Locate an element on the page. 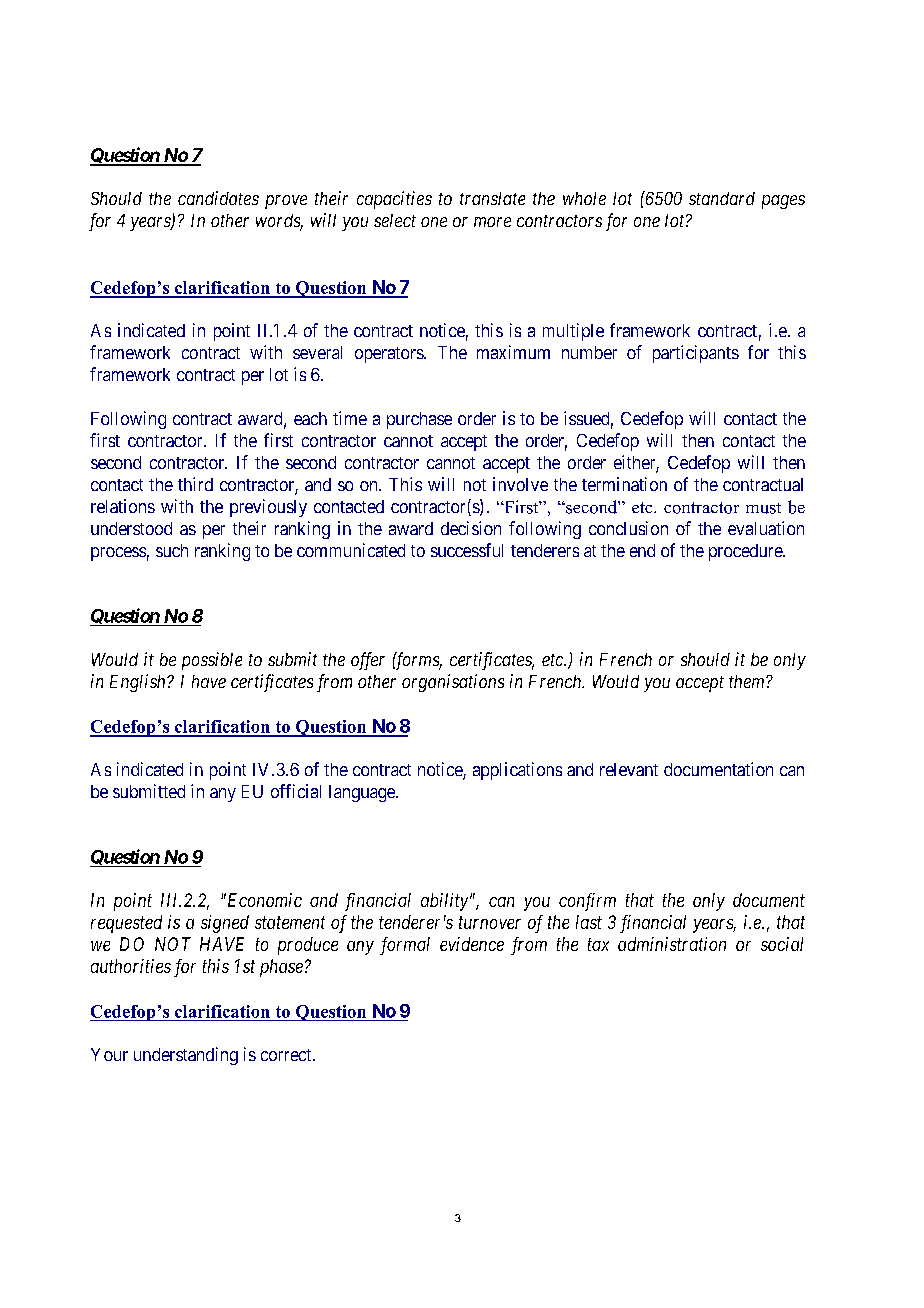 The width and height of the page is (924, 1308). candidates is located at coordinates (218, 198).
